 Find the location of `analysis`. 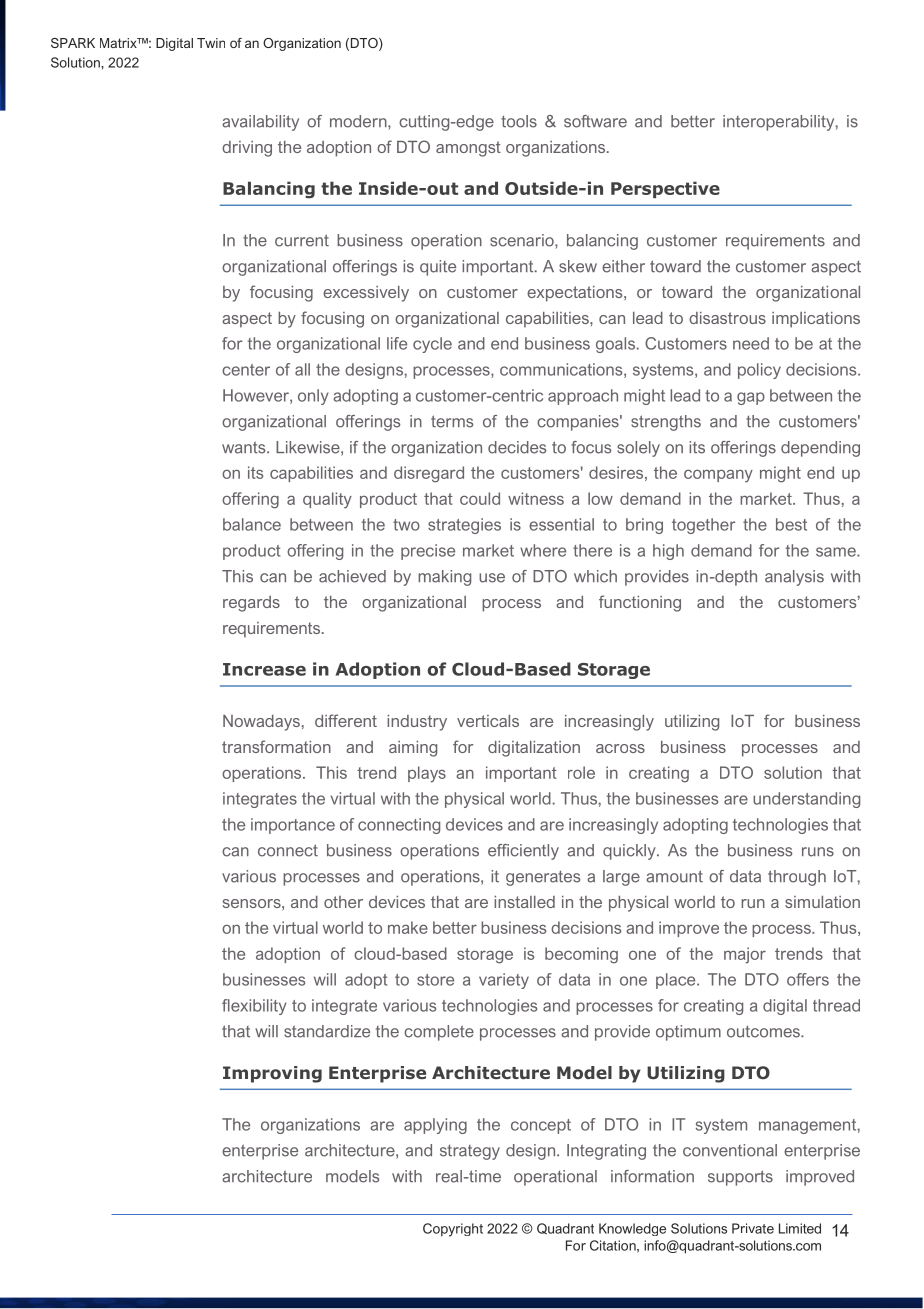

analysis is located at coordinates (794, 578).
